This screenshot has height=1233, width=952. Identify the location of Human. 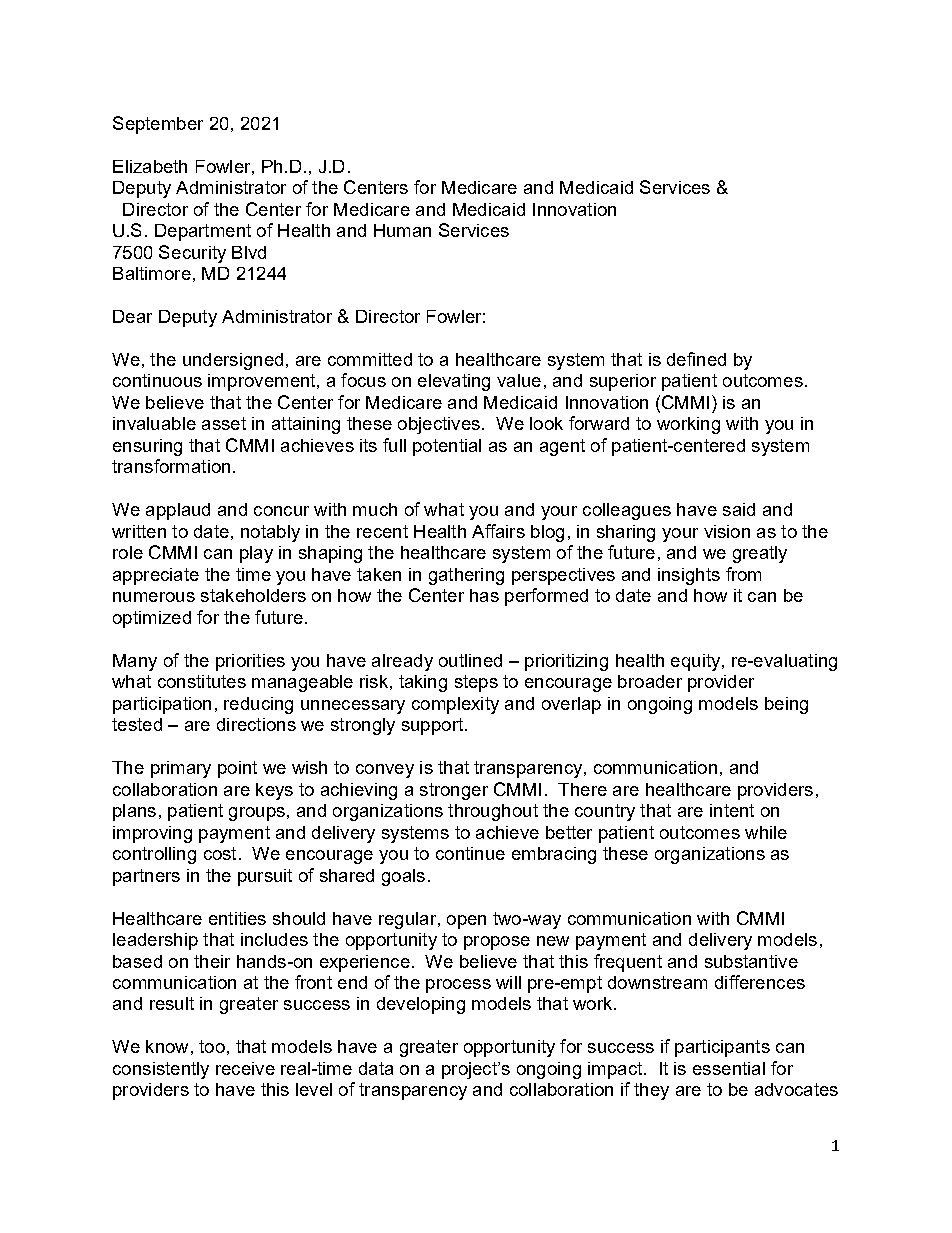
(402, 230).
